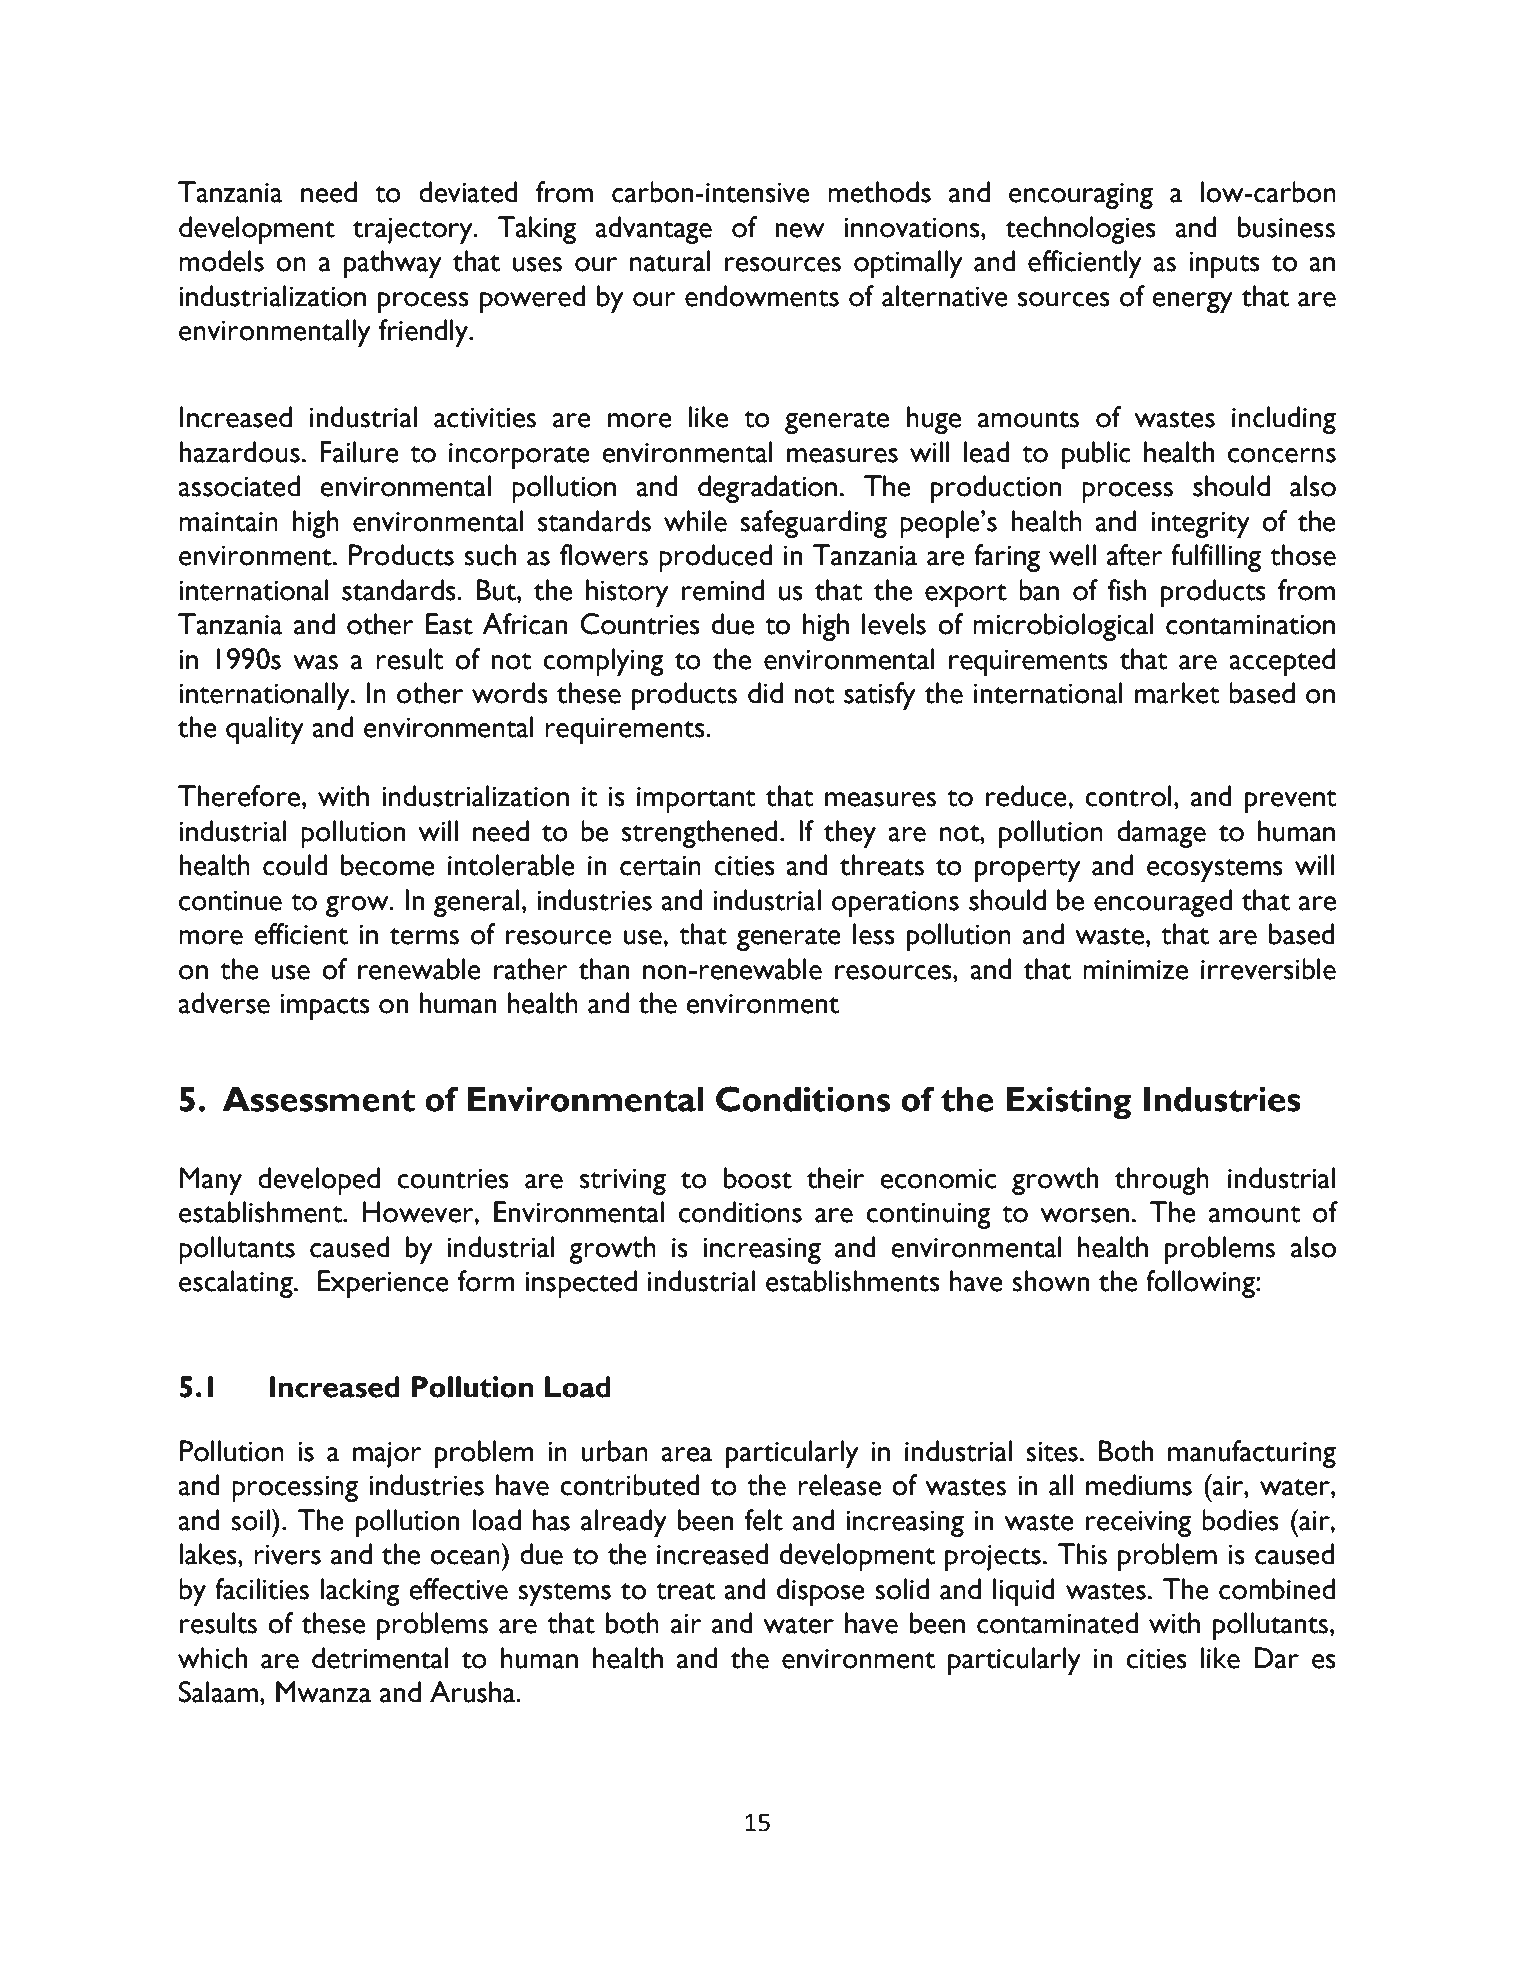  What do you see at coordinates (1225, 265) in the screenshot?
I see `inputs` at bounding box center [1225, 265].
